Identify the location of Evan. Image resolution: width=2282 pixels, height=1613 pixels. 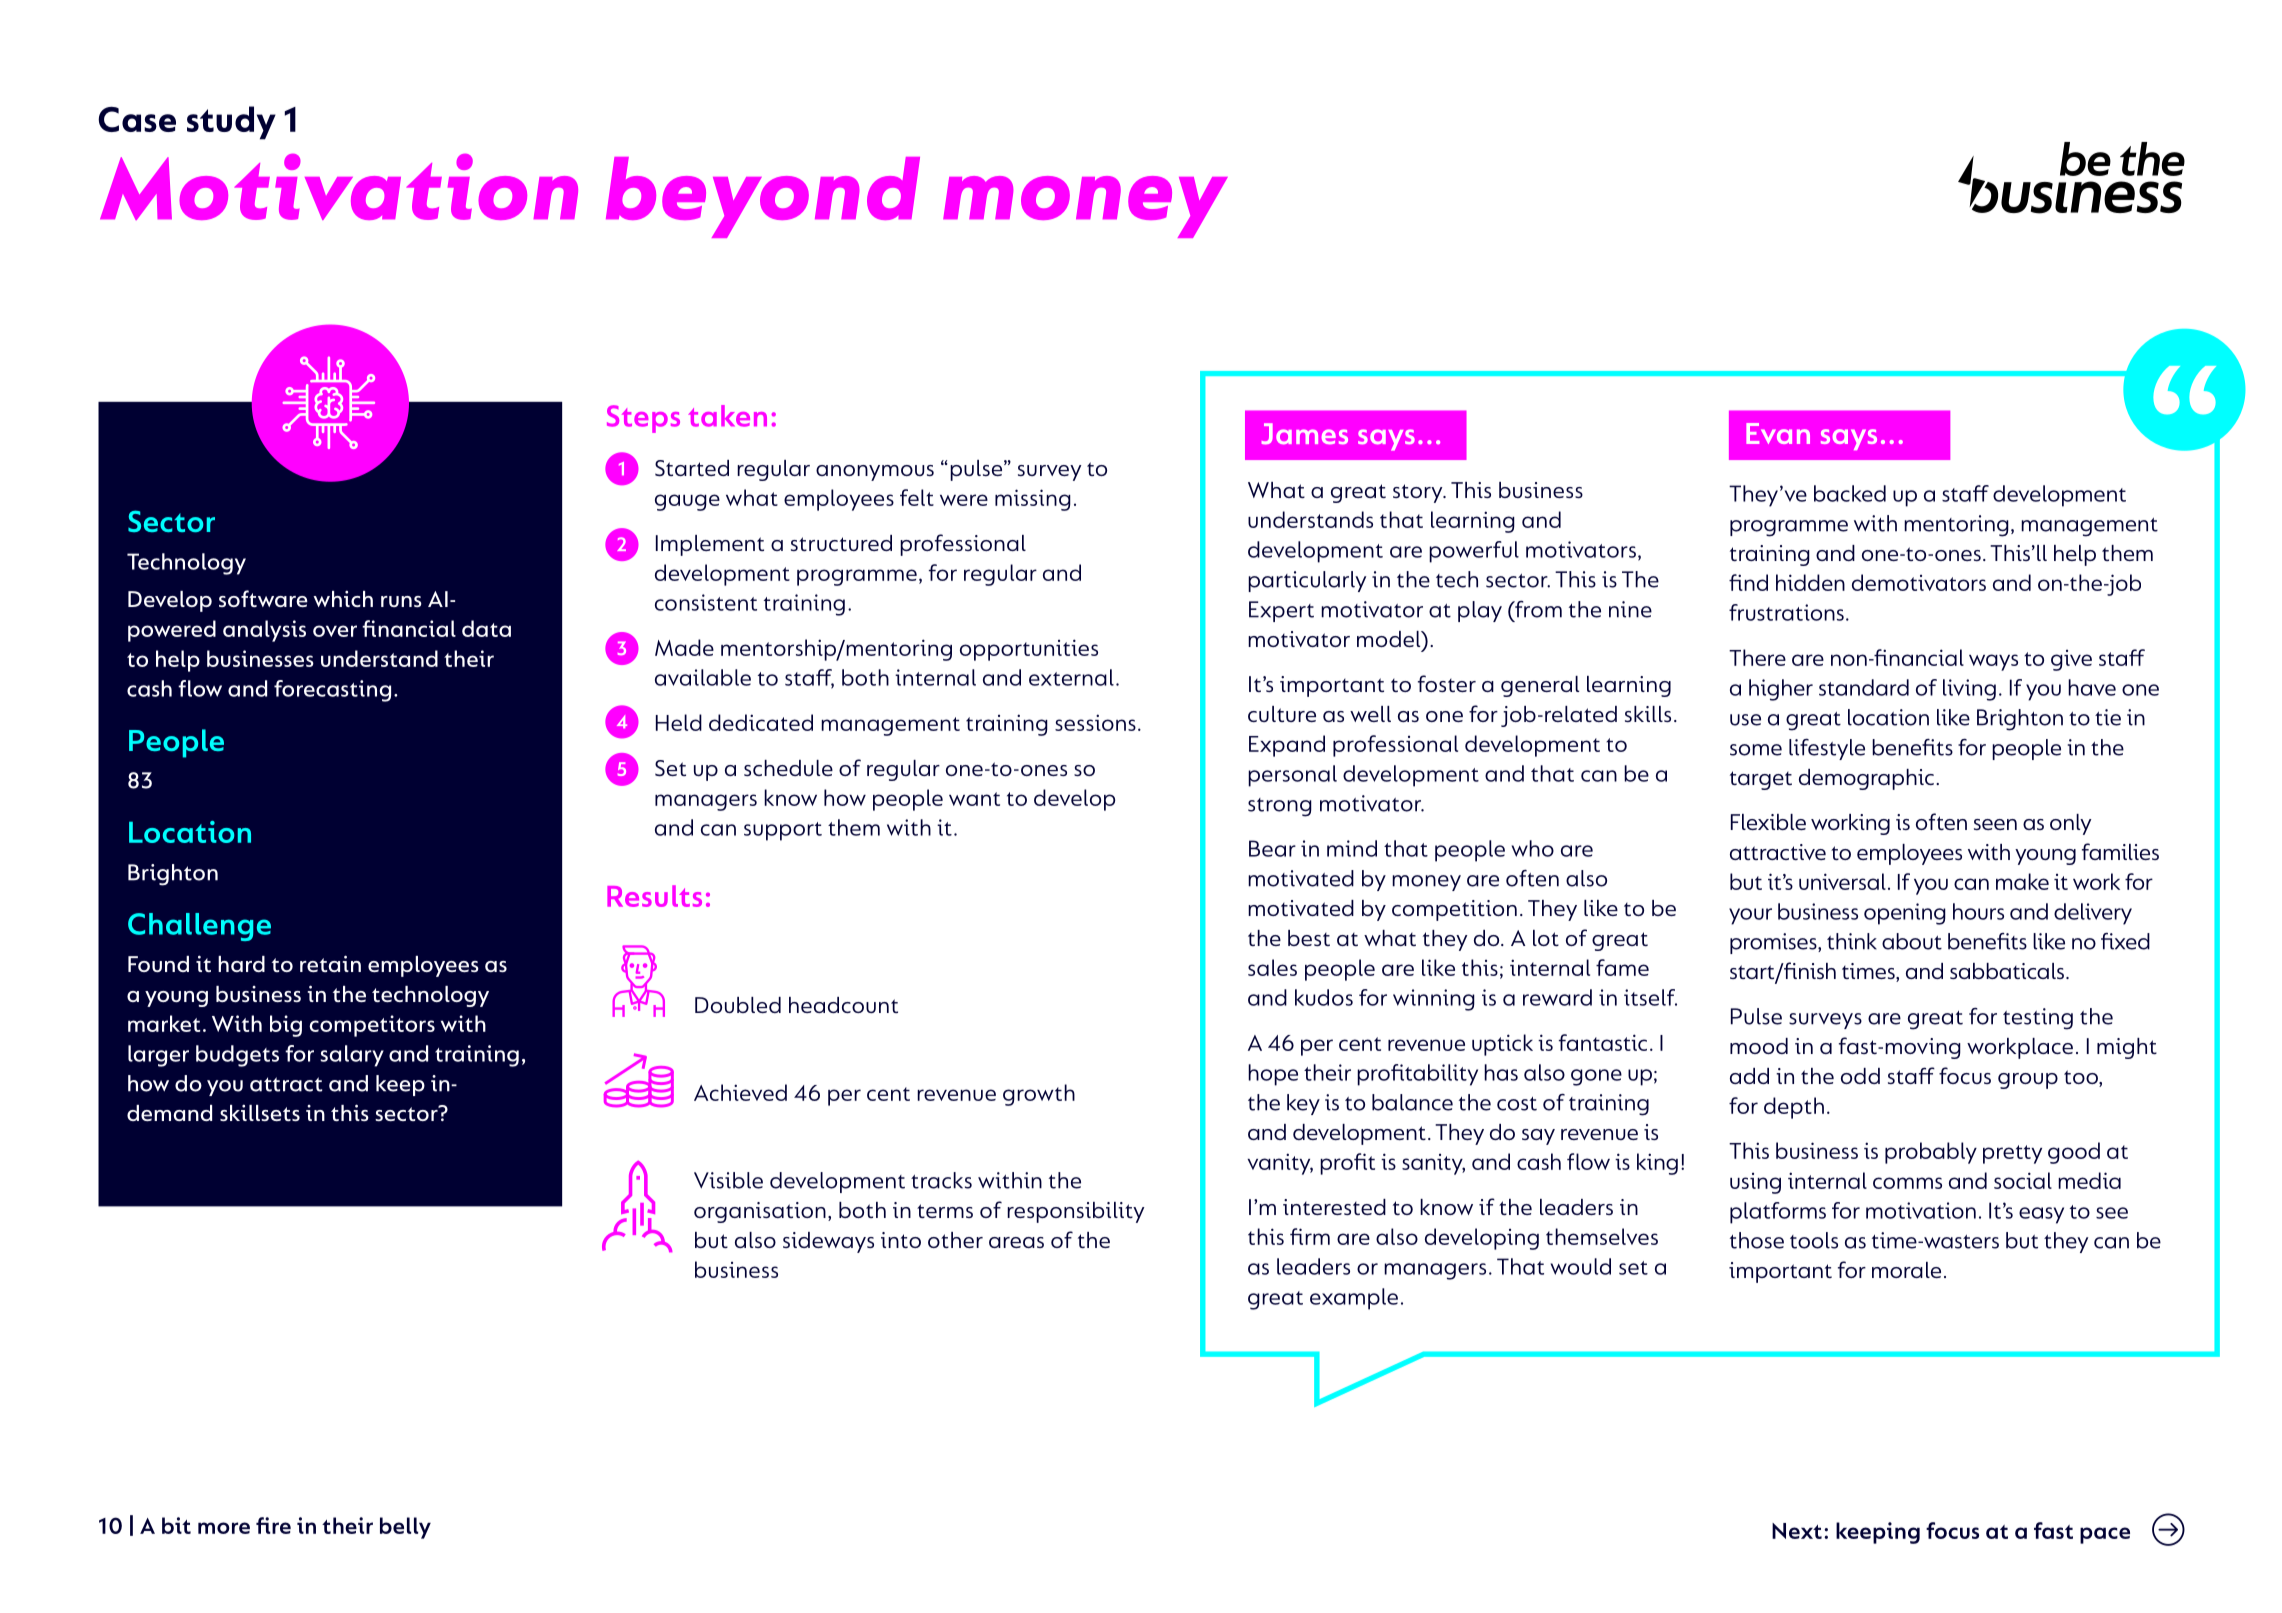
(1778, 433).
